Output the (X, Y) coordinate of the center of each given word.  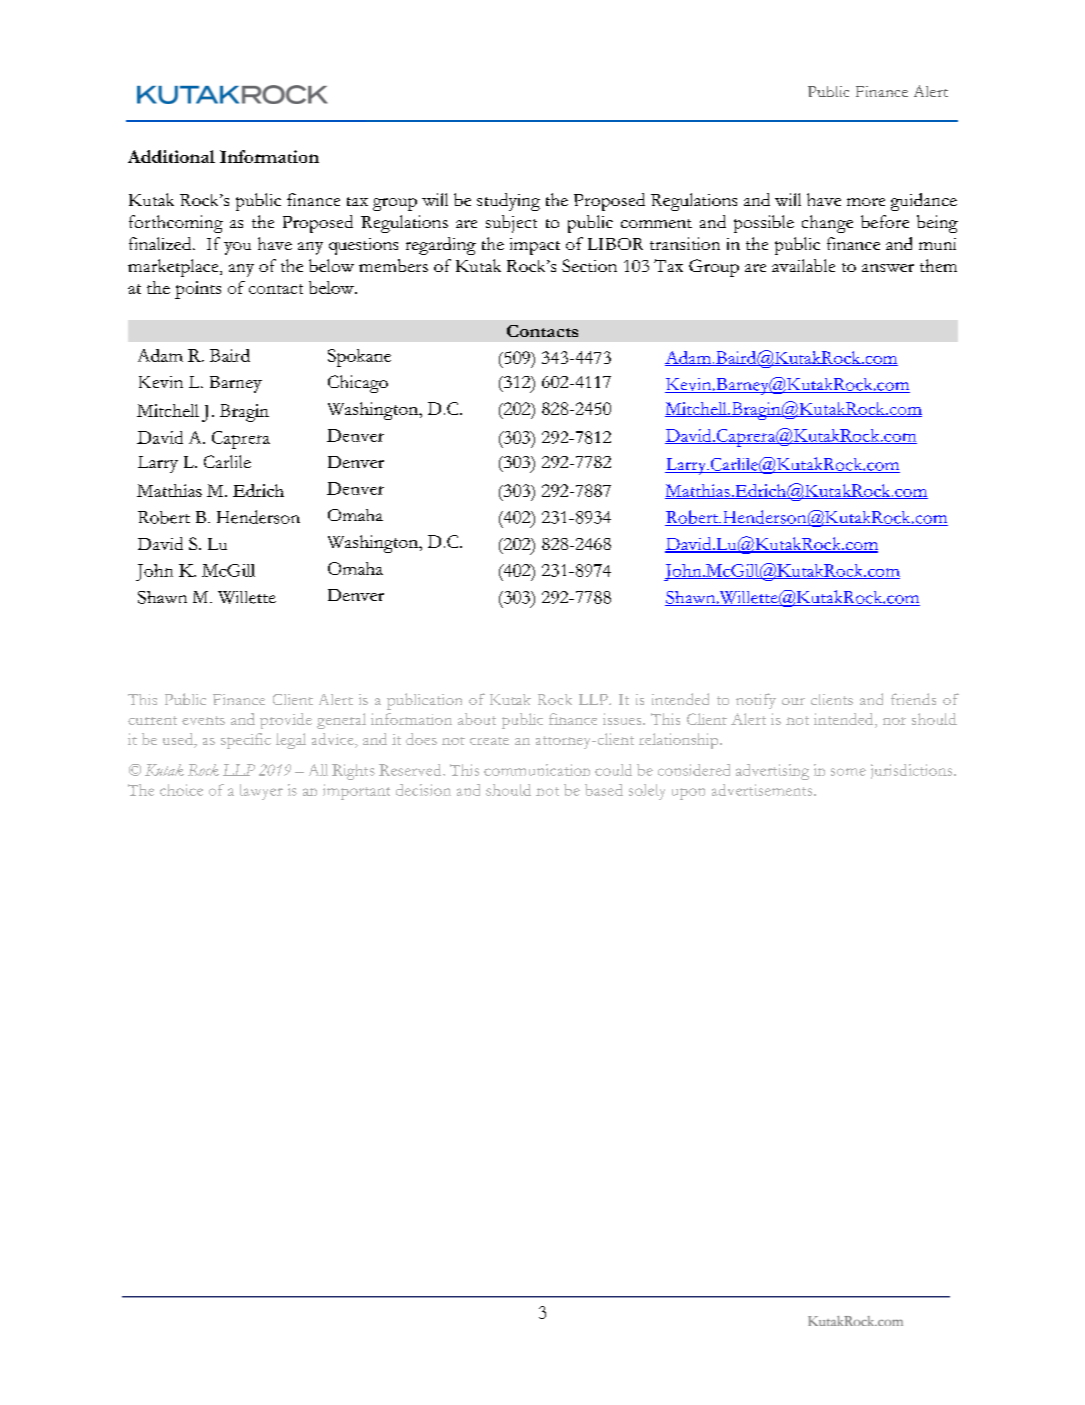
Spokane (359, 358)
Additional (171, 156)
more (866, 202)
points (198, 290)
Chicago (358, 384)
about (477, 719)
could (613, 770)
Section (589, 265)
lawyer (261, 792)
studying (508, 202)
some (848, 772)
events (203, 720)
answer (888, 268)
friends (913, 699)
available (803, 265)
